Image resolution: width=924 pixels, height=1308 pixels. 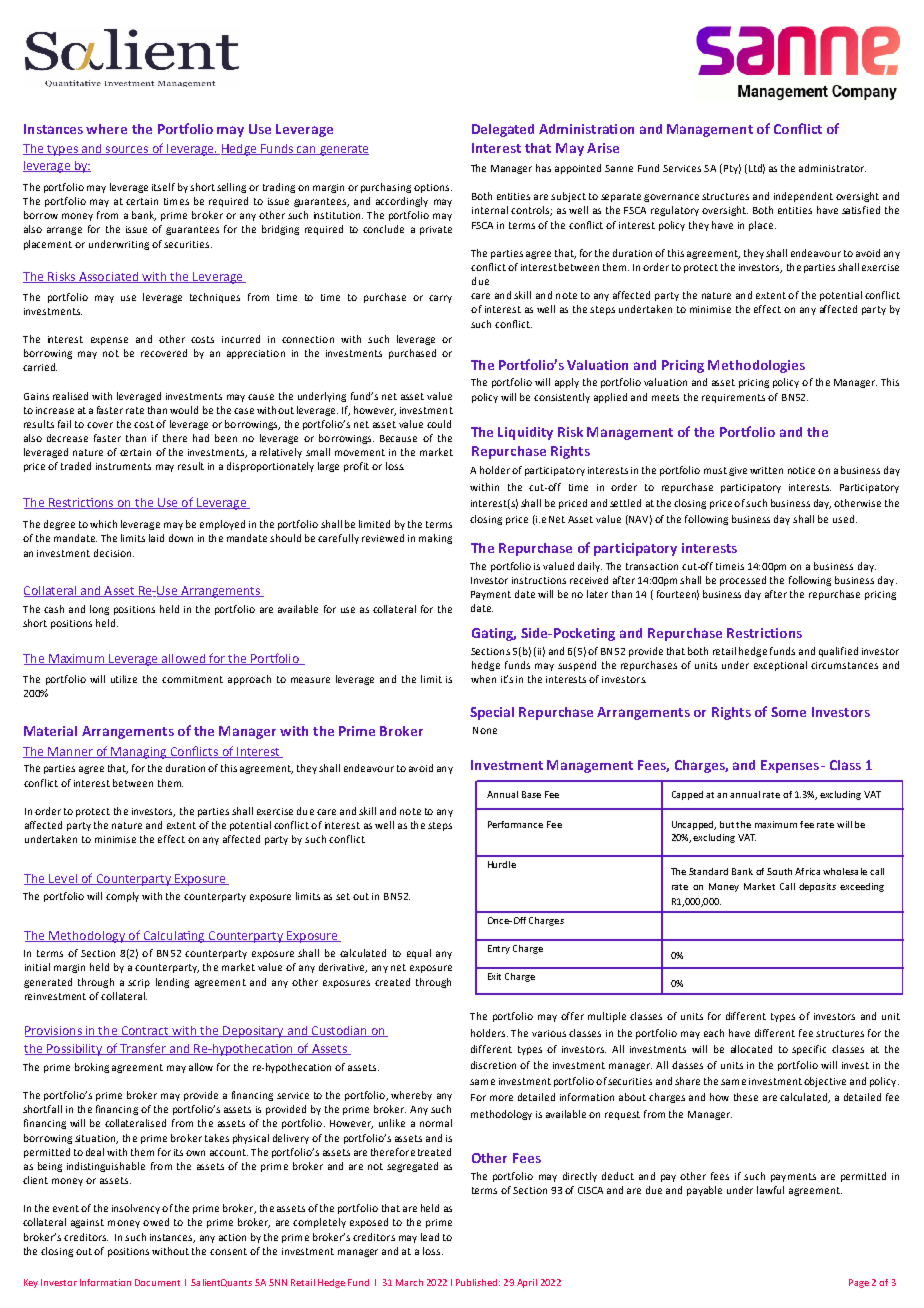 I want to click on options, so click(x=433, y=188).
